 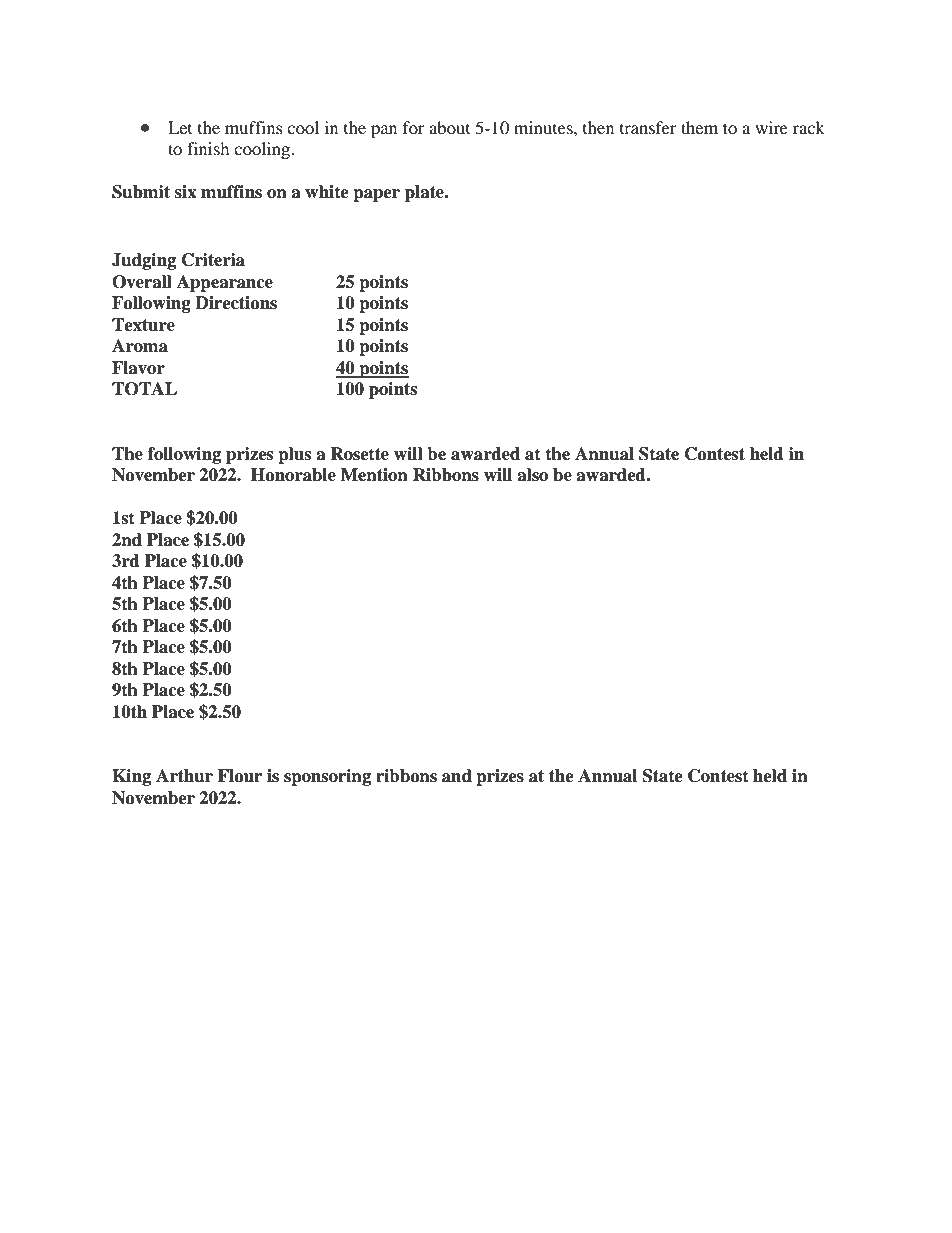 What do you see at coordinates (240, 776) in the document?
I see `Flour` at bounding box center [240, 776].
